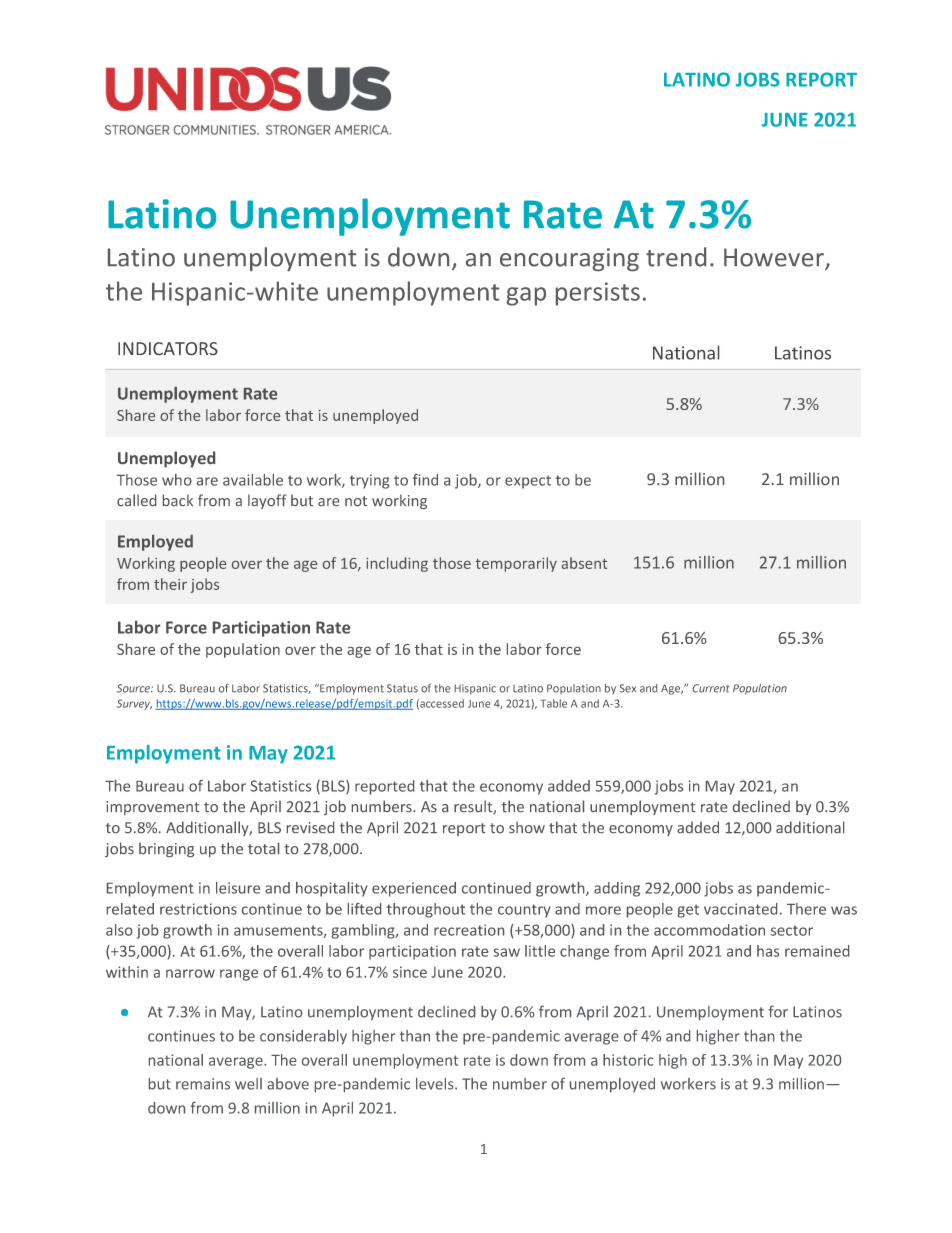 The height and width of the page is (1233, 952). Describe the element at coordinates (134, 688) in the page. I see `Source` at that location.
